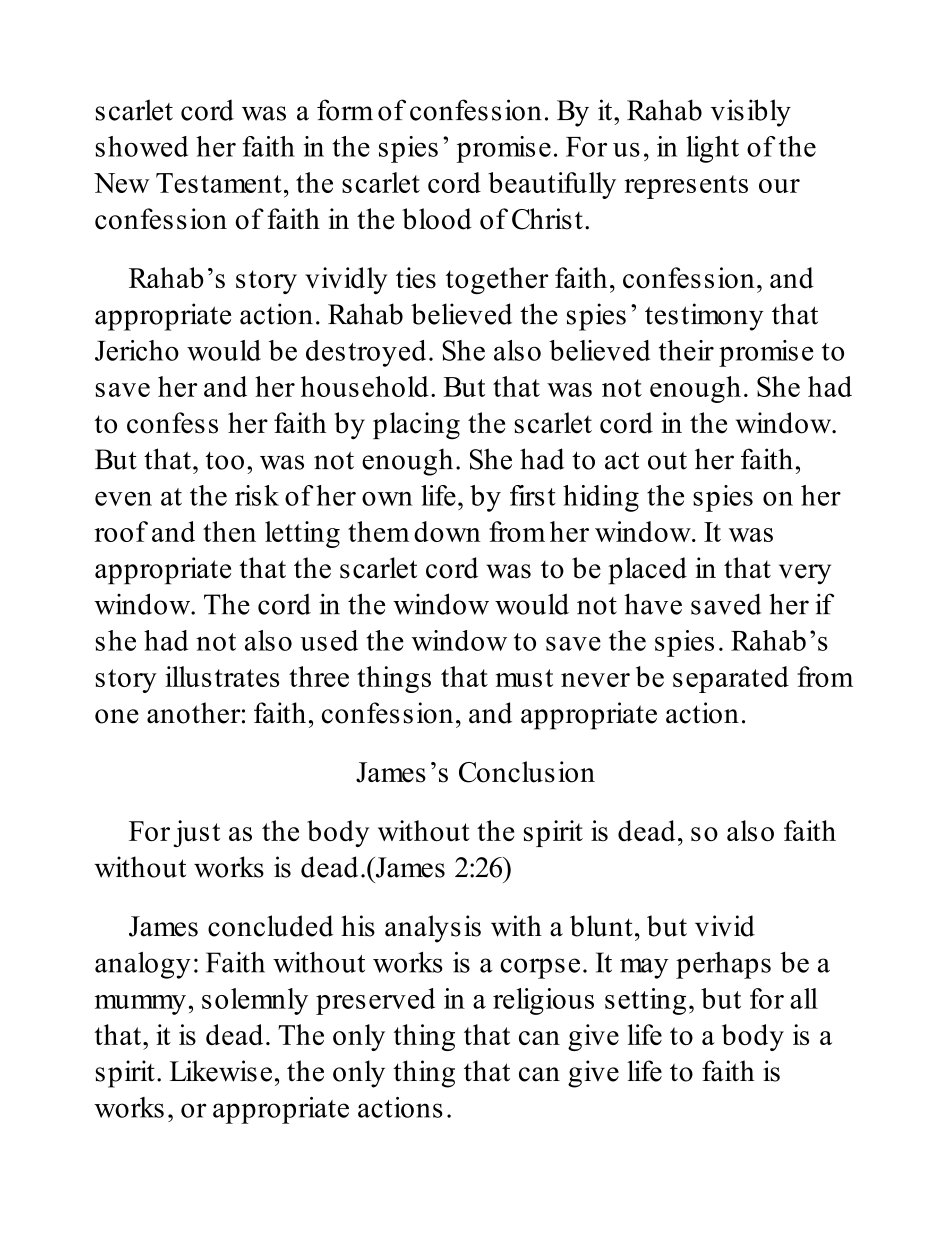 The width and height of the screenshot is (952, 1251). I want to click on beautifully, so click(552, 185).
